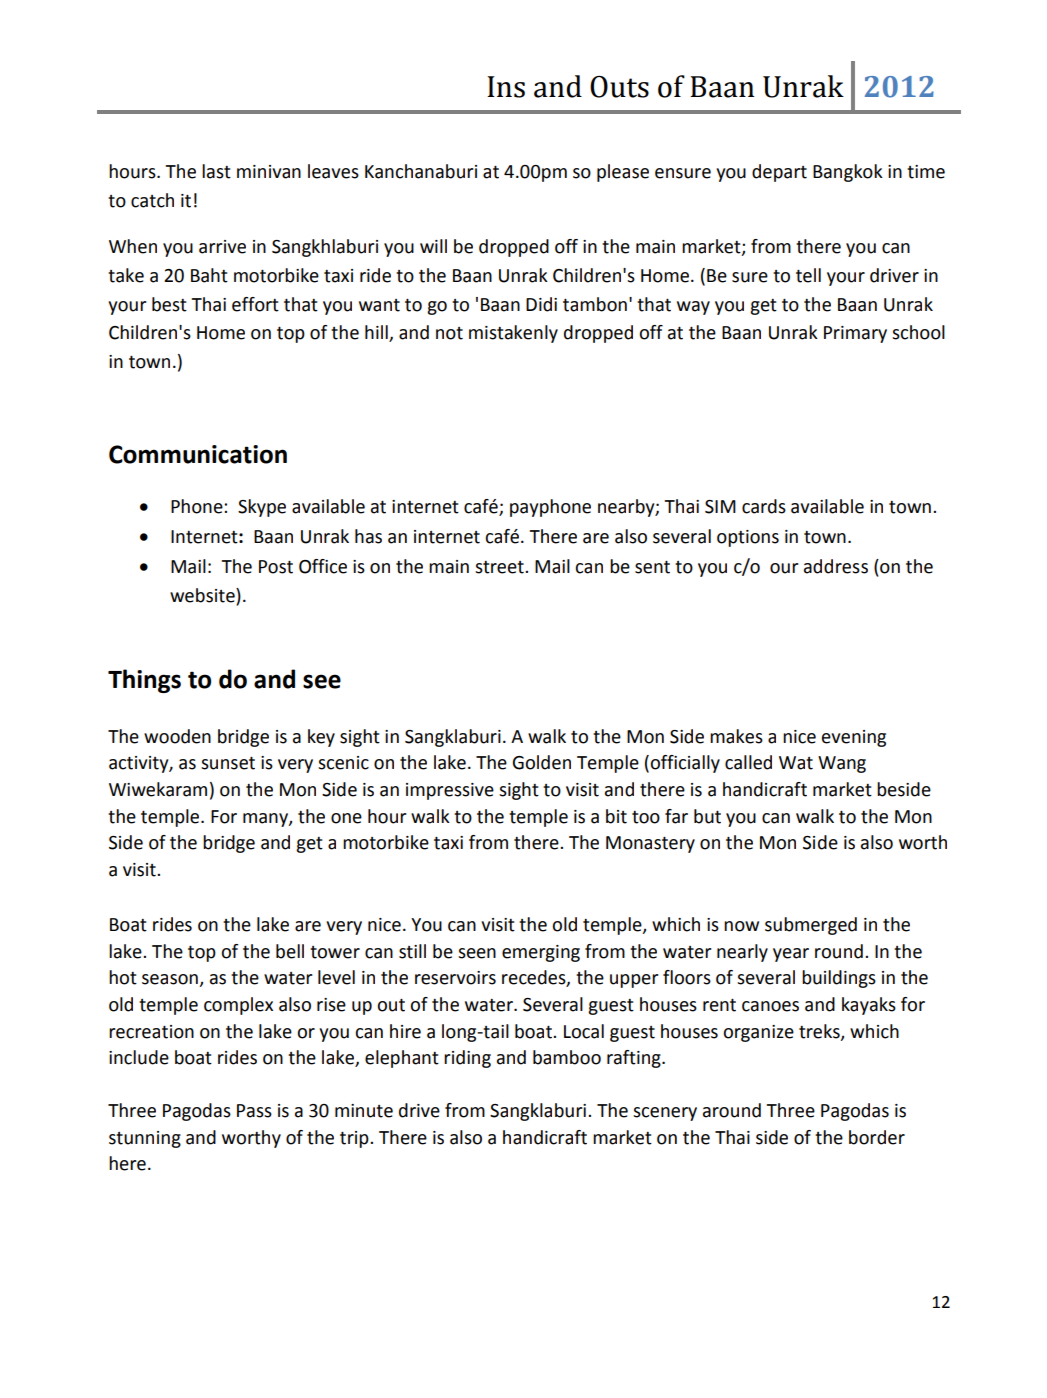  I want to click on Pass, so click(254, 1111).
